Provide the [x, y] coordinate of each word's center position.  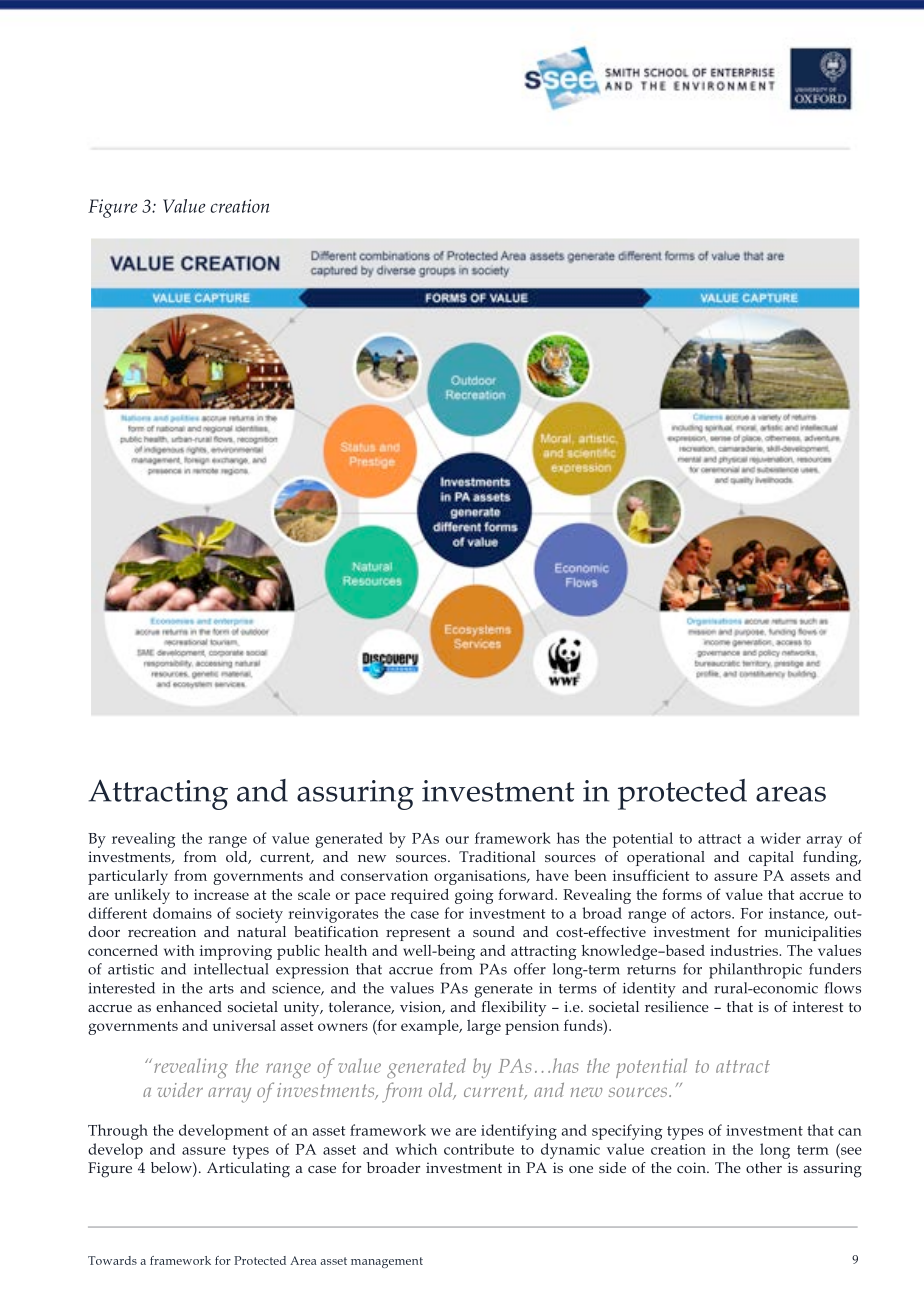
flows [843, 988]
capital [771, 858]
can [850, 1132]
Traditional [497, 856]
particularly [128, 877]
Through [118, 1132]
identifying [519, 1132]
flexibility [513, 1009]
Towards [112, 1260]
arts [221, 989]
